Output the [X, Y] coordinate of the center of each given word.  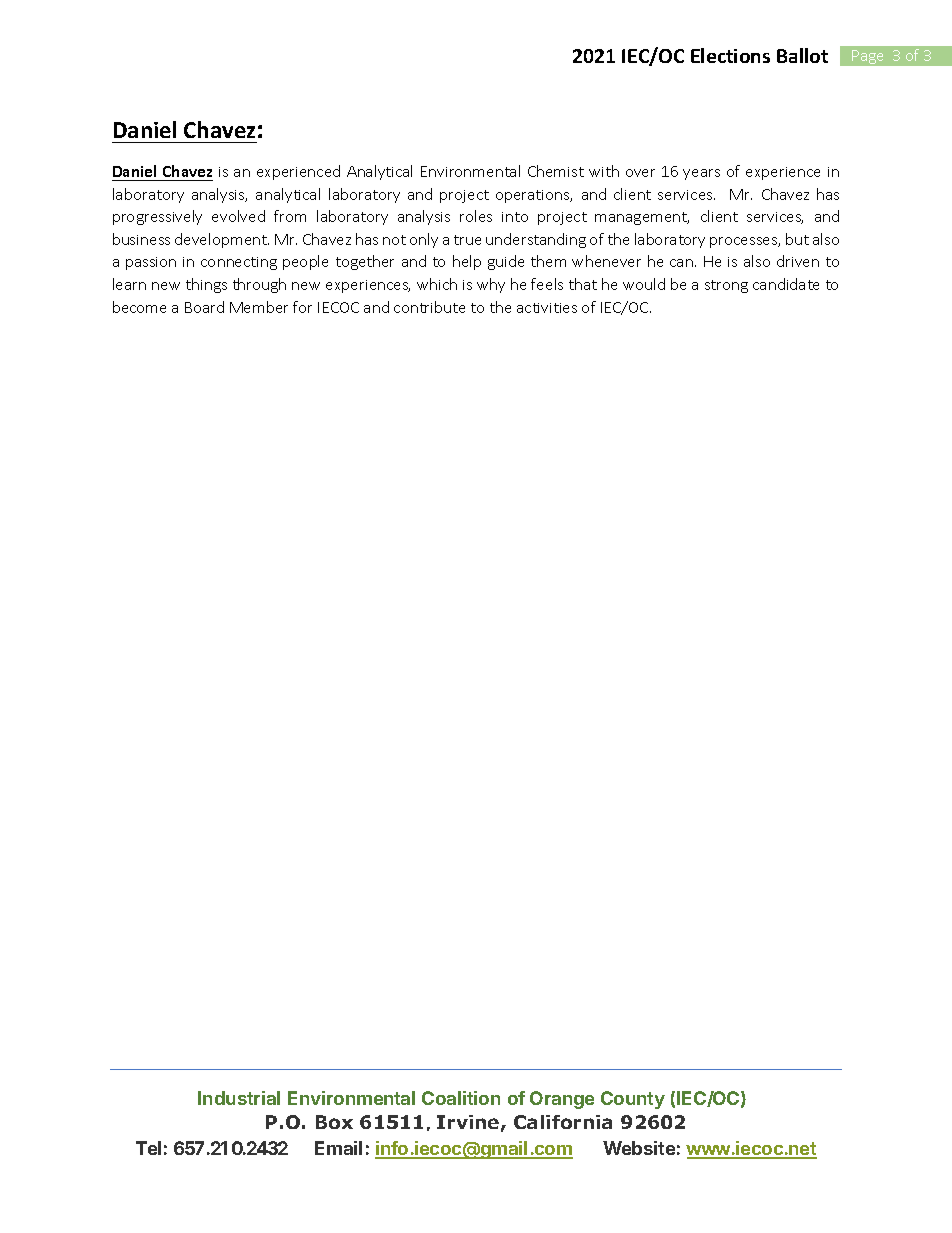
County [633, 1100]
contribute [429, 307]
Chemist [556, 171]
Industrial [239, 1098]
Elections [730, 55]
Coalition [461, 1098]
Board [204, 307]
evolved [238, 216]
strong [726, 286]
